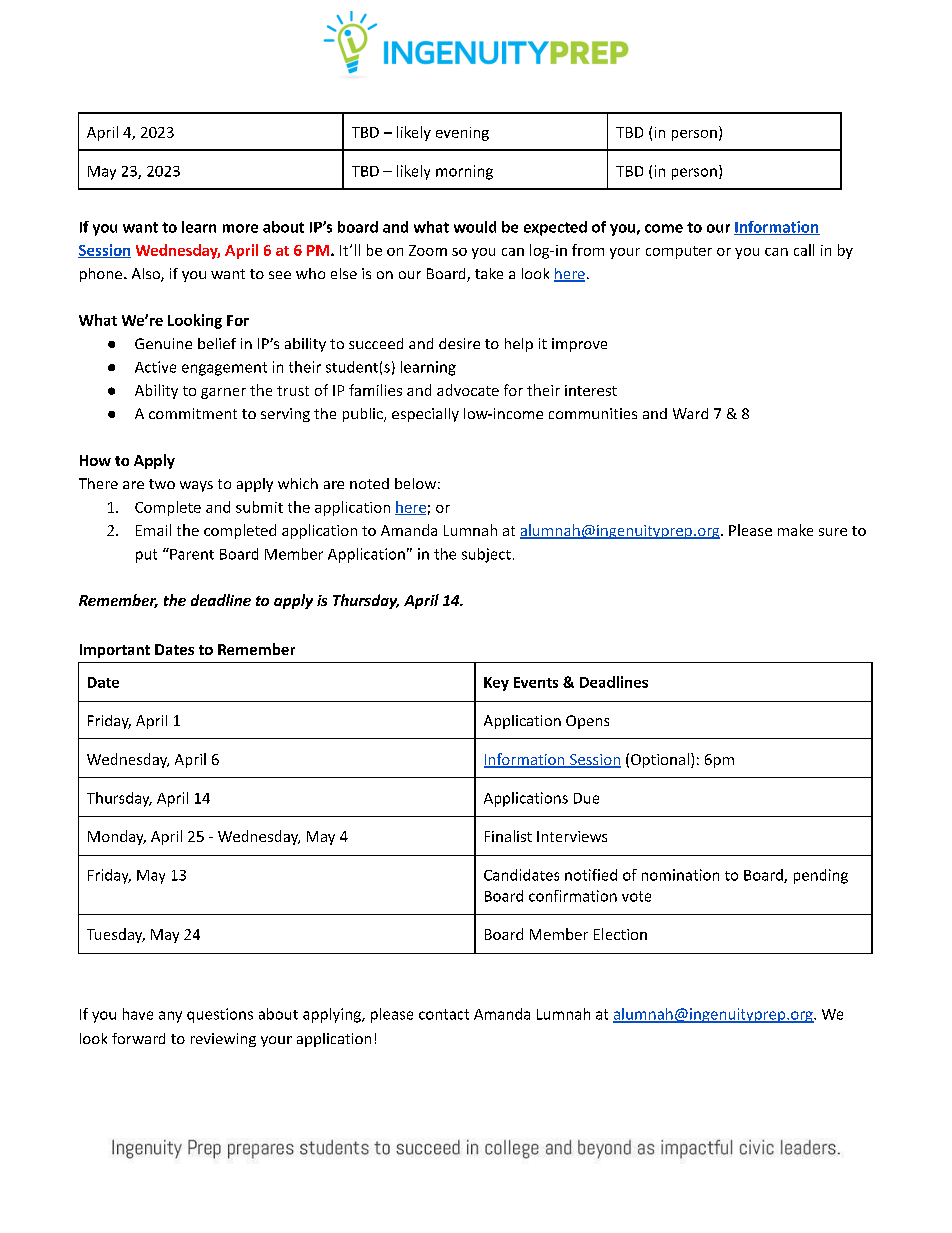 This screenshot has height=1233, width=952. What do you see at coordinates (240, 228) in the screenshot?
I see `more` at bounding box center [240, 228].
